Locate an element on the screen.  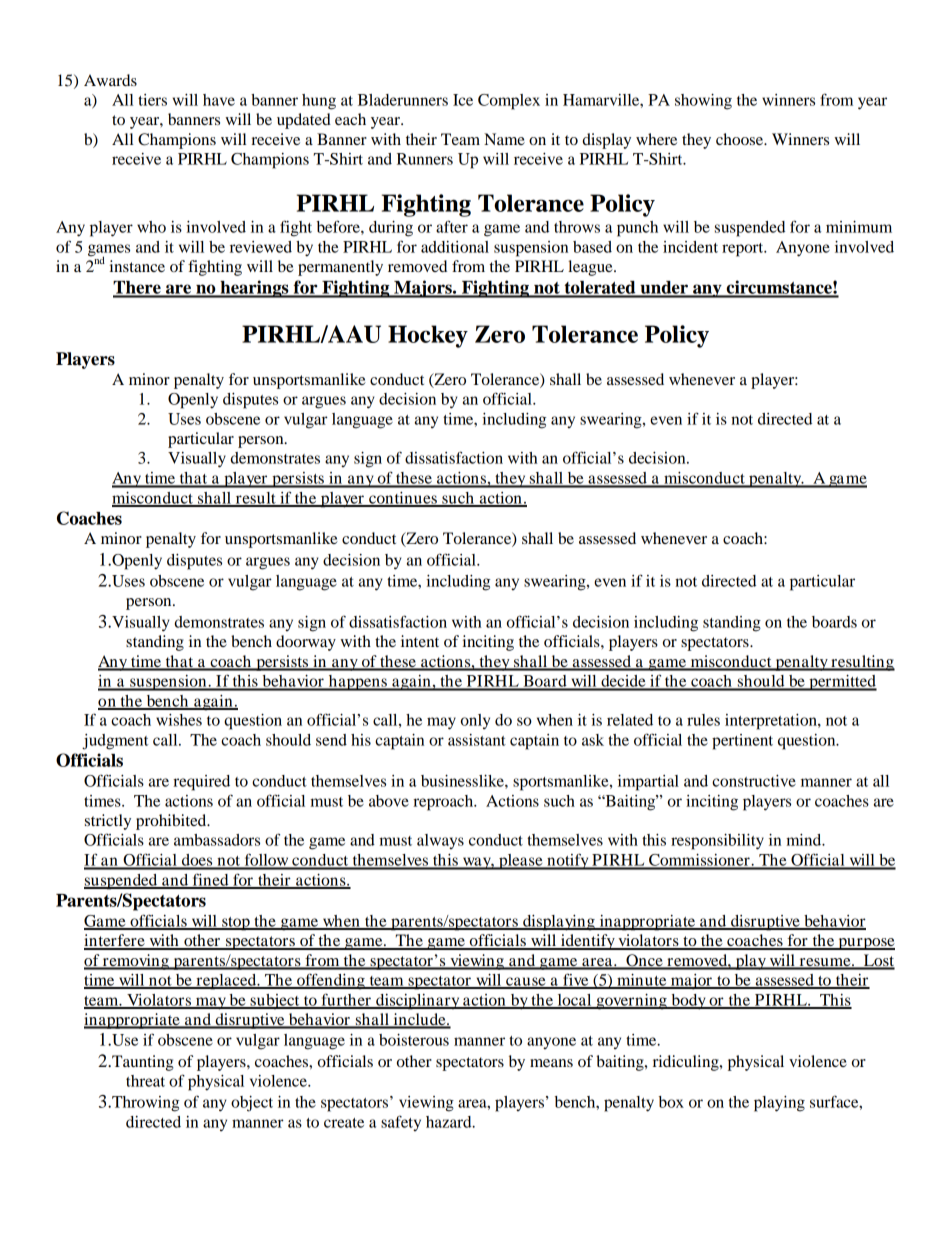
box is located at coordinates (671, 1102).
